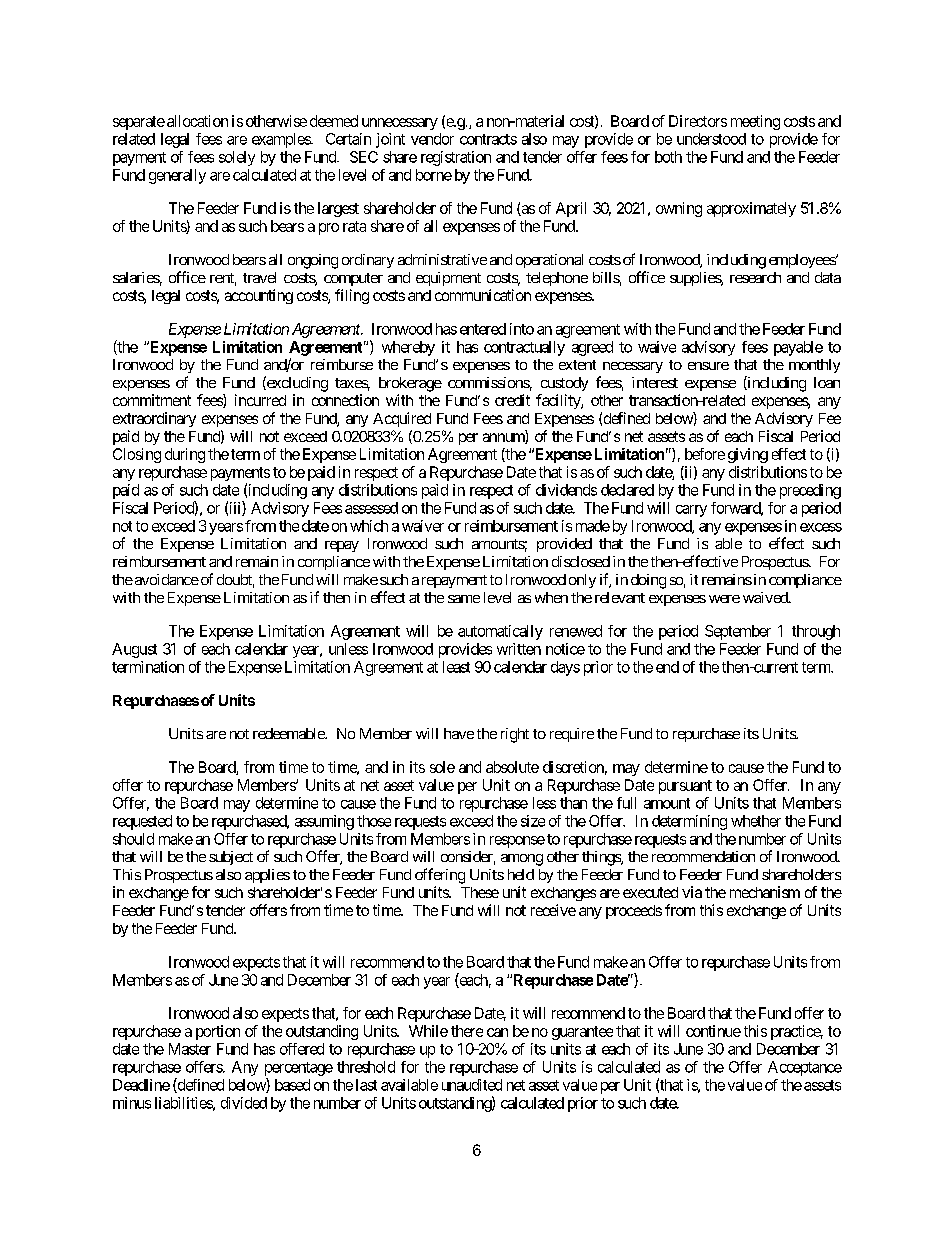  What do you see at coordinates (464, 599) in the screenshot?
I see `same` at bounding box center [464, 599].
